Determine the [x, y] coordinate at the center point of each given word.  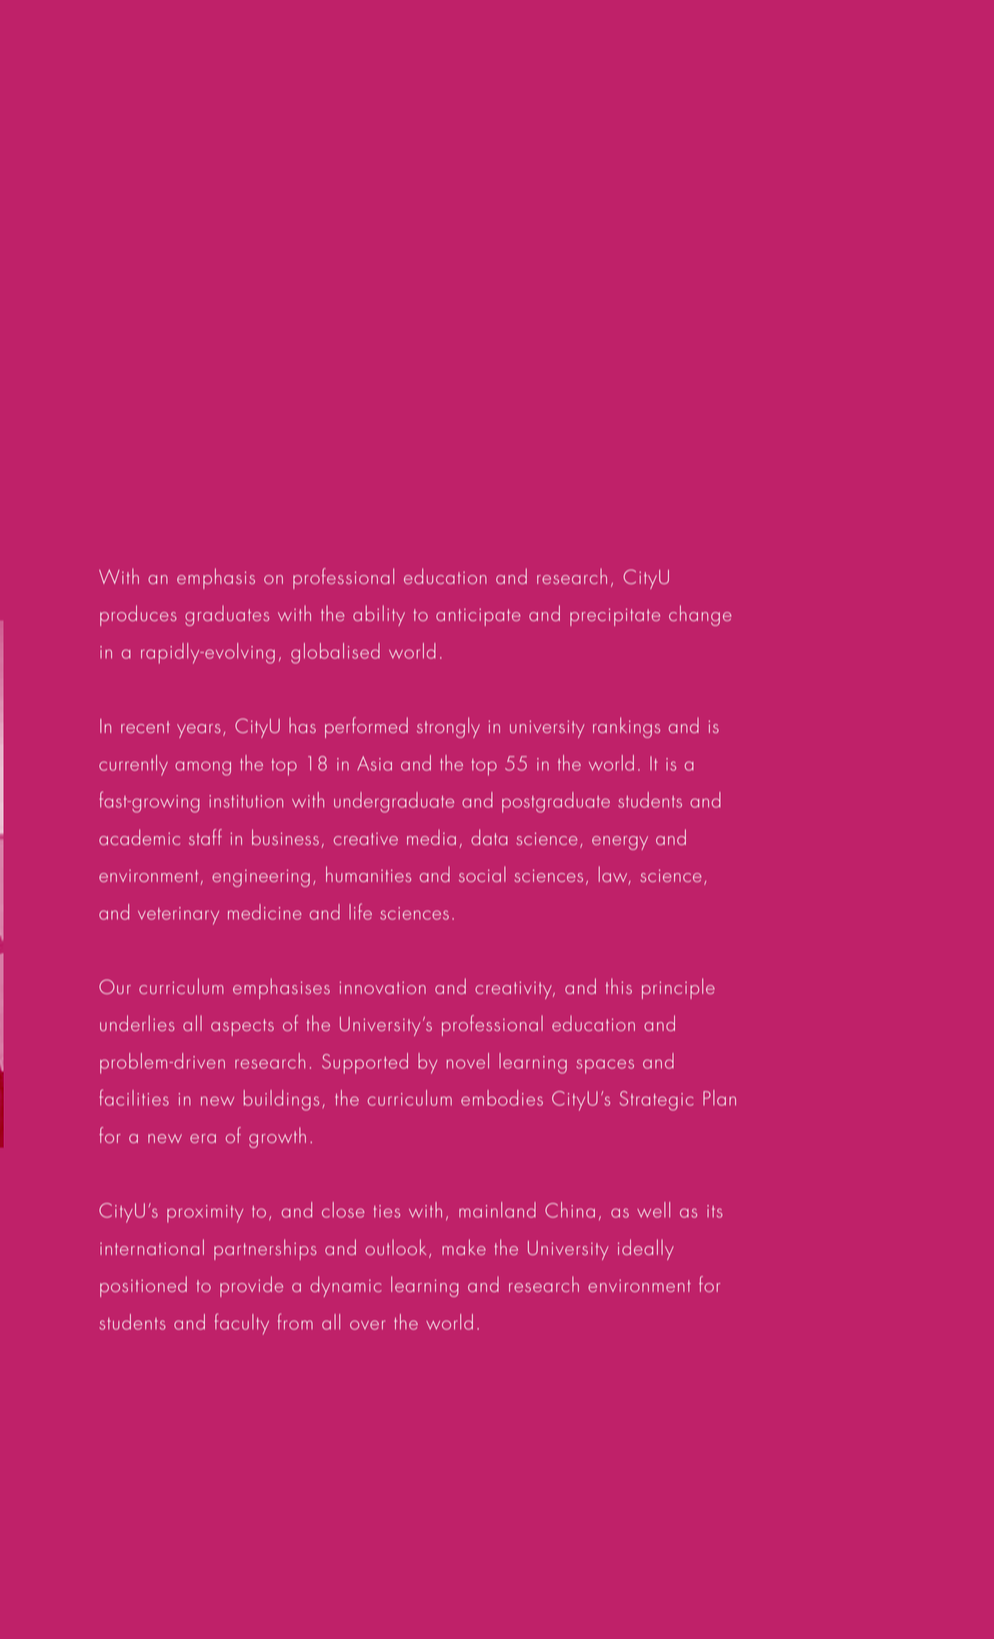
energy [620, 843]
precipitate [615, 617]
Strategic [657, 1101]
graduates [227, 616]
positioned [143, 1286]
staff [205, 837]
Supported [365, 1063]
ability [379, 615]
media [431, 837]
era [203, 1138]
